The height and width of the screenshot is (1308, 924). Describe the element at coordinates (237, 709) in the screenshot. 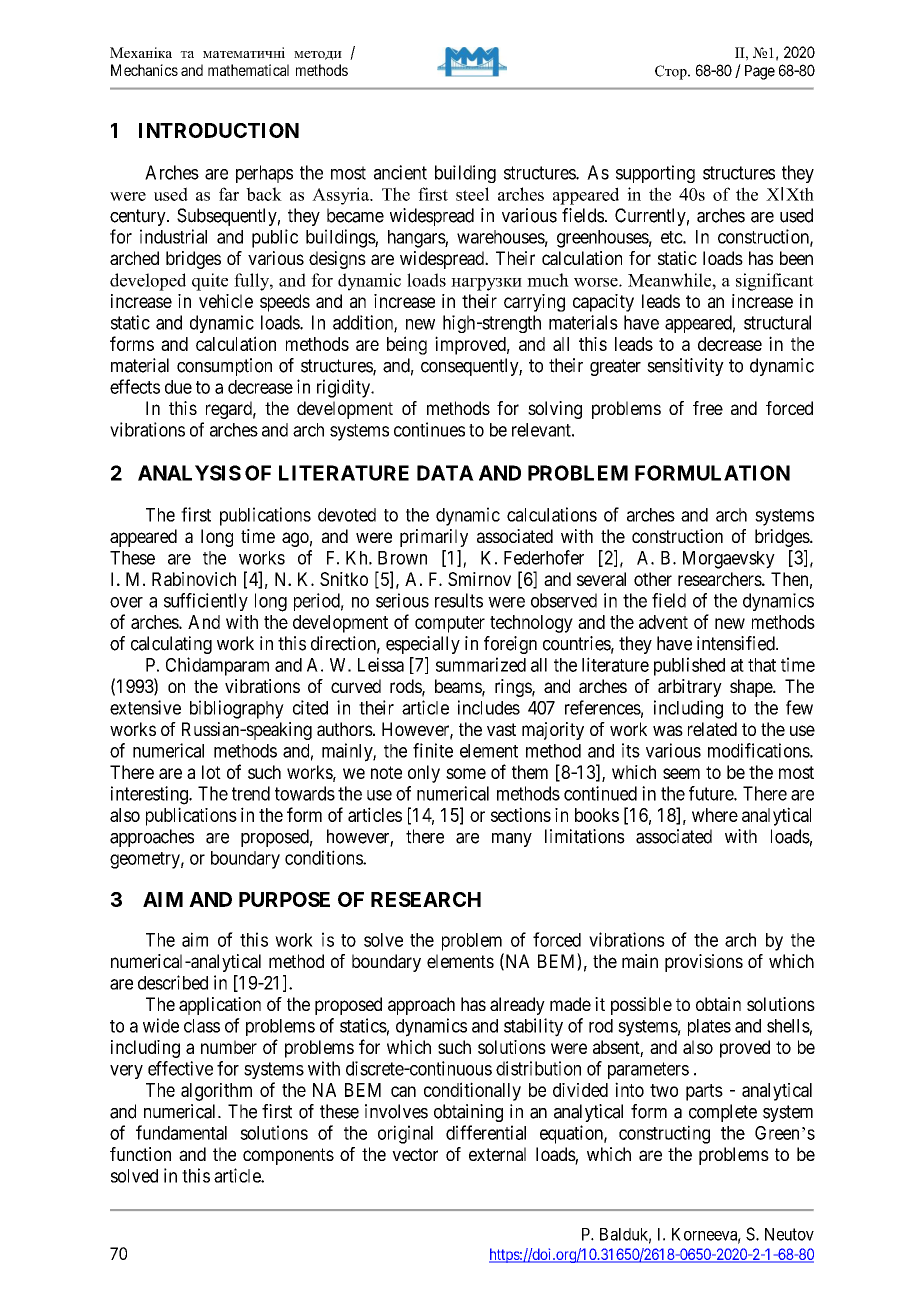

I see `bibliography` at that location.
